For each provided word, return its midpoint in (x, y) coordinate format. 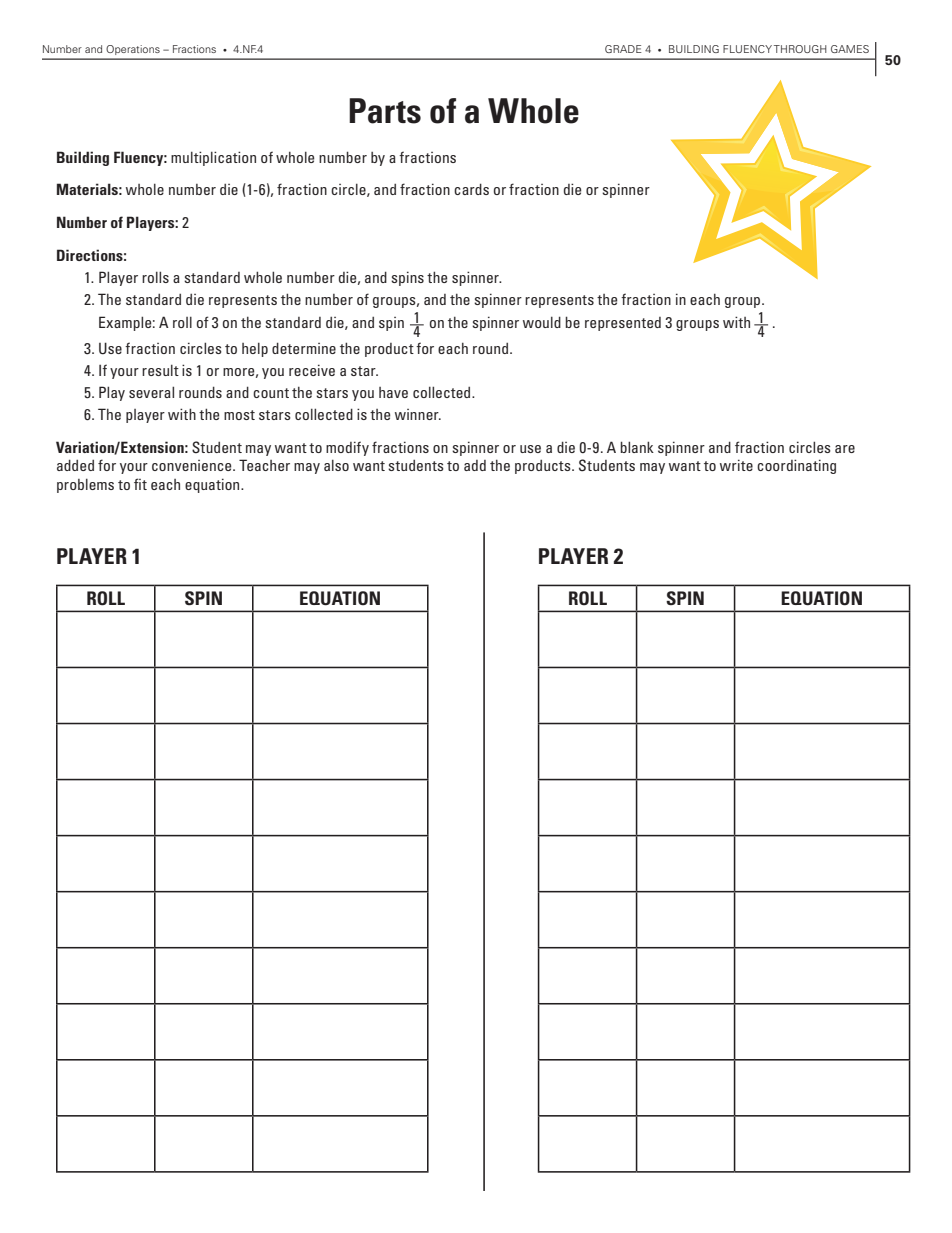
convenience (193, 465)
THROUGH (800, 49)
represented (623, 324)
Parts (385, 111)
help (255, 349)
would (542, 322)
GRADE (623, 49)
